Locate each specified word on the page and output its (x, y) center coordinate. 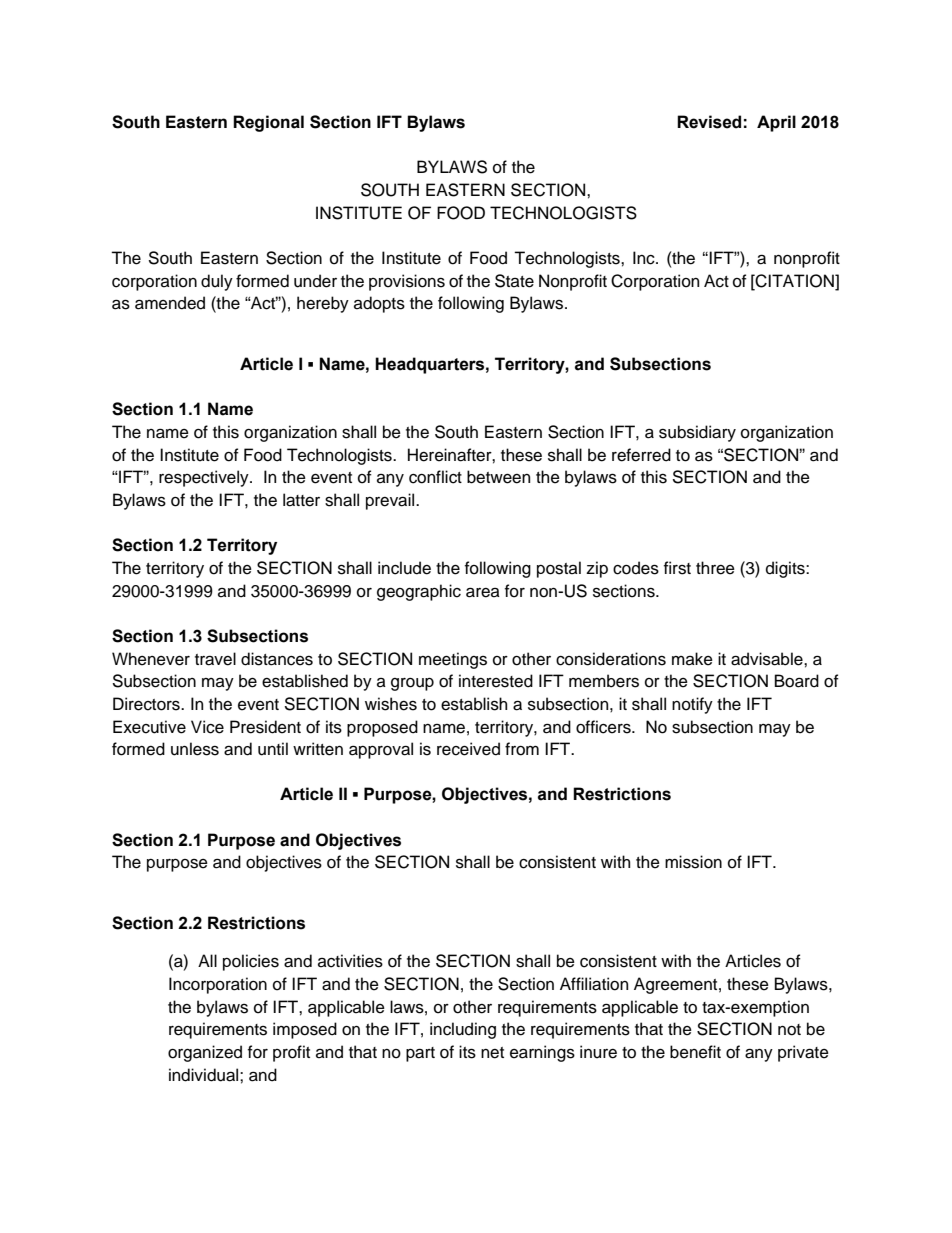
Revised (709, 122)
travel (215, 659)
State (514, 281)
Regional (268, 123)
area (483, 592)
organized (205, 1053)
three (715, 568)
